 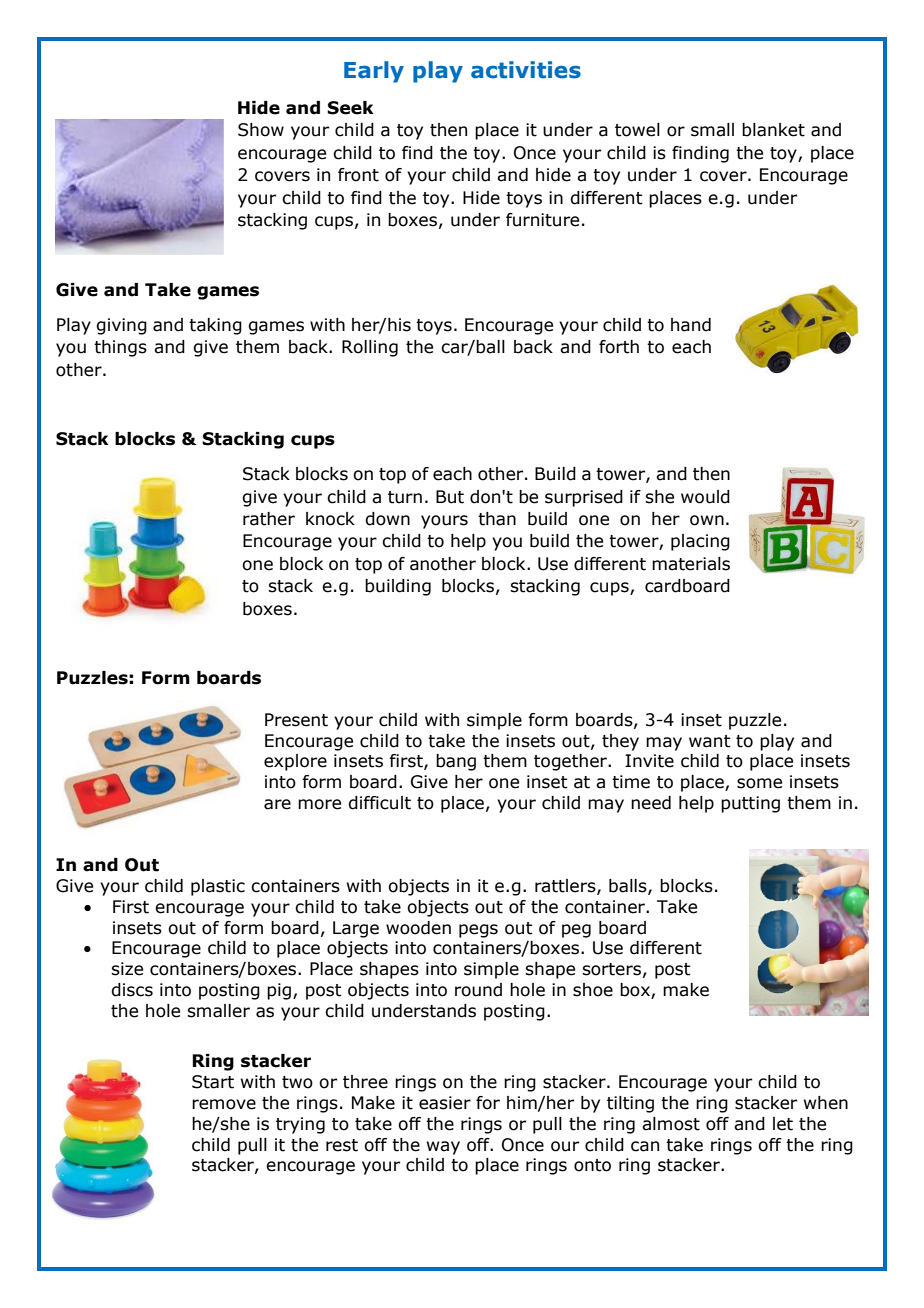 What do you see at coordinates (261, 130) in the screenshot?
I see `Show` at bounding box center [261, 130].
